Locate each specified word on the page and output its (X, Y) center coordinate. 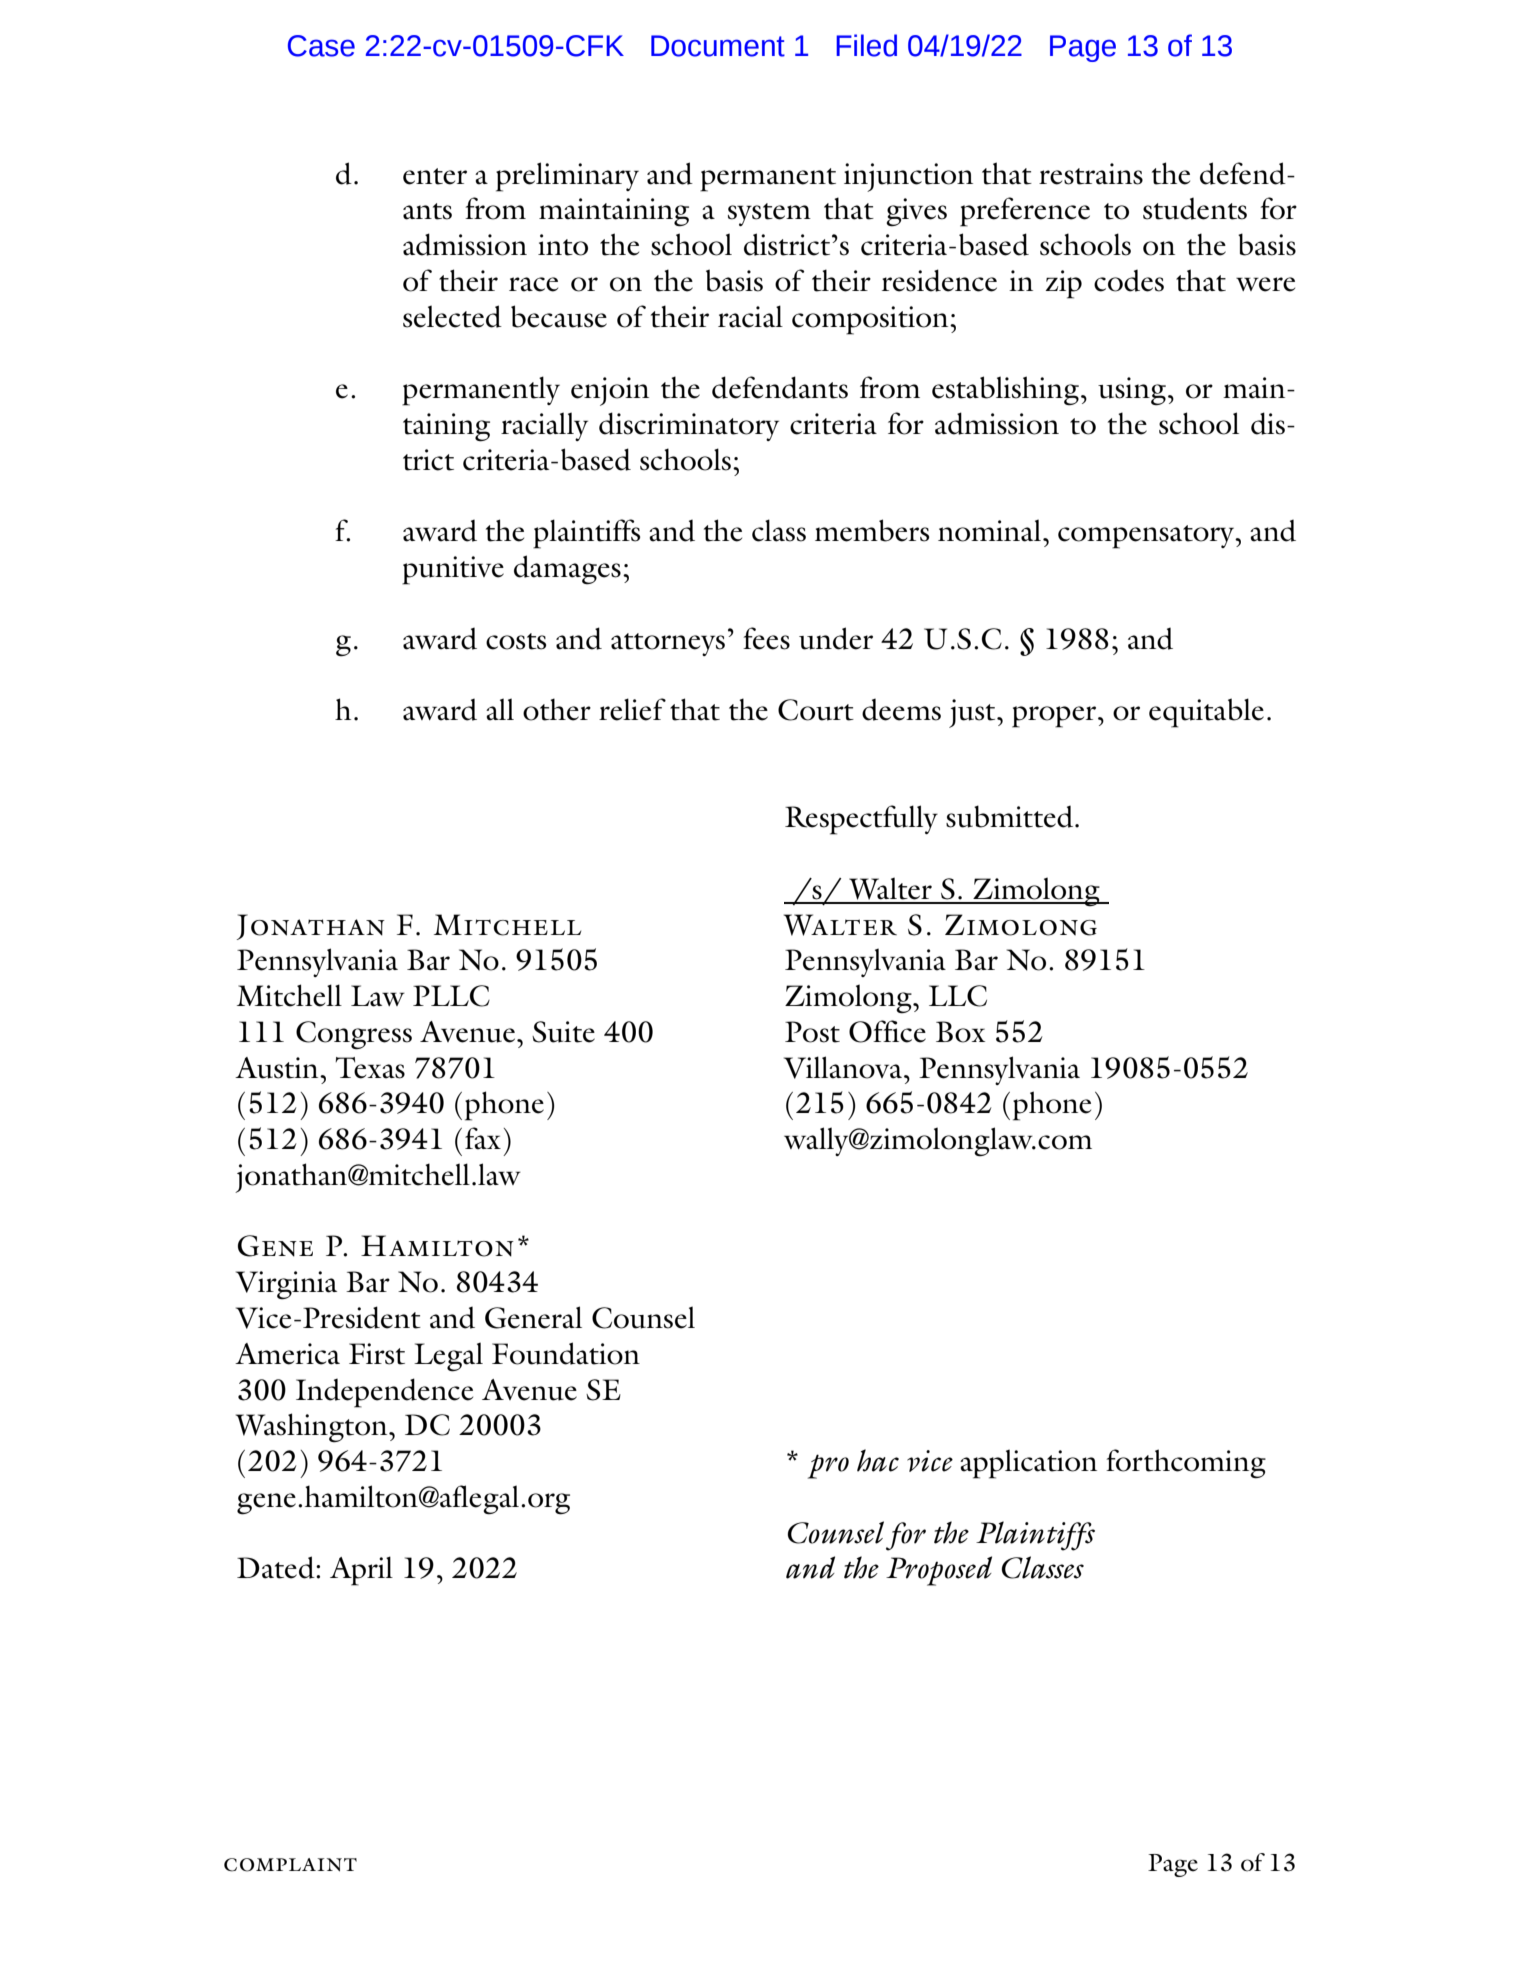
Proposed (939, 1571)
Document (718, 46)
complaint (290, 1865)
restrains (1091, 174)
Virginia (286, 1285)
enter (435, 176)
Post (812, 1032)
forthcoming (1186, 1464)
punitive (453, 570)
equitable (1206, 713)
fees (766, 638)
